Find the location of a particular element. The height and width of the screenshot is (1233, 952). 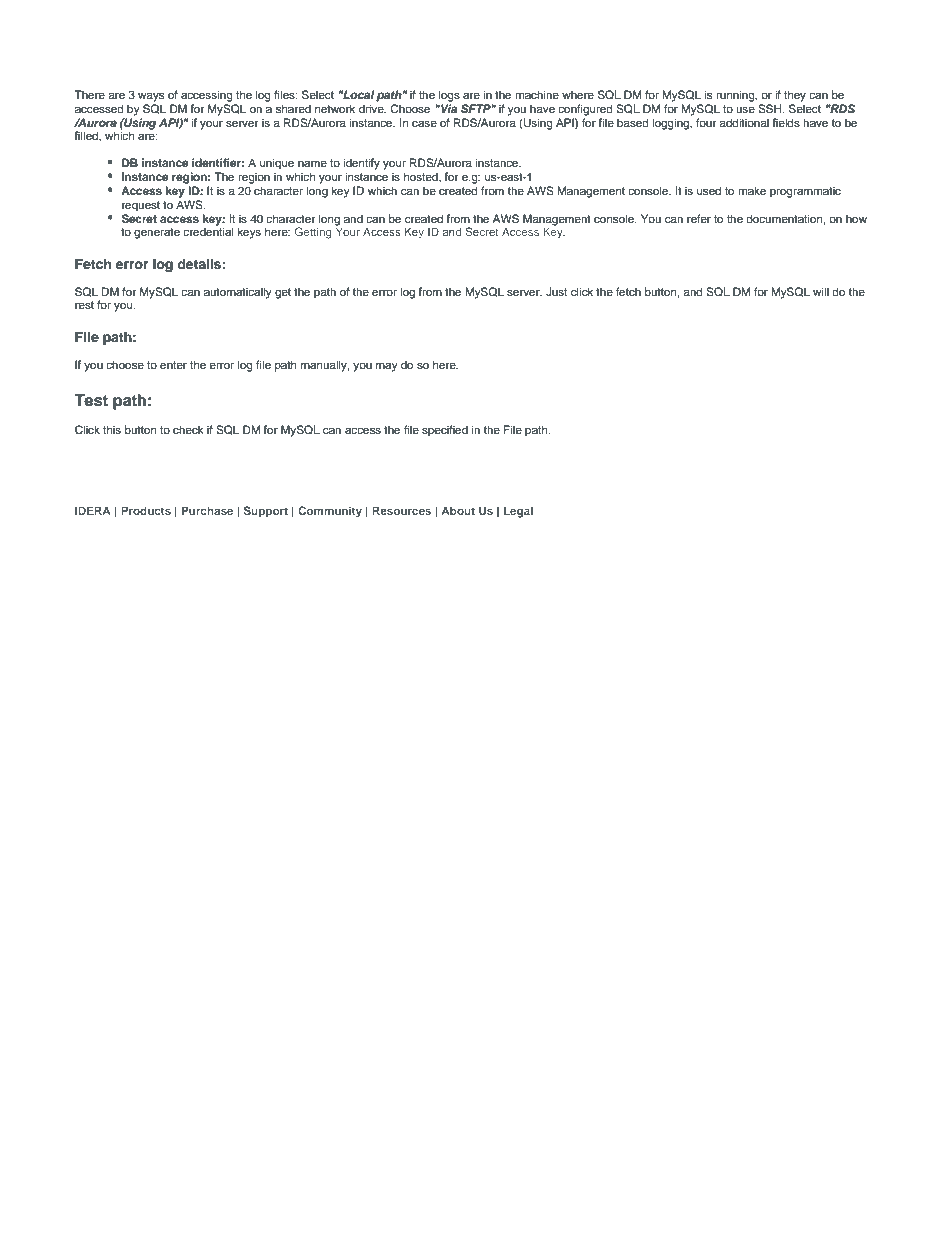

ways is located at coordinates (151, 97).
